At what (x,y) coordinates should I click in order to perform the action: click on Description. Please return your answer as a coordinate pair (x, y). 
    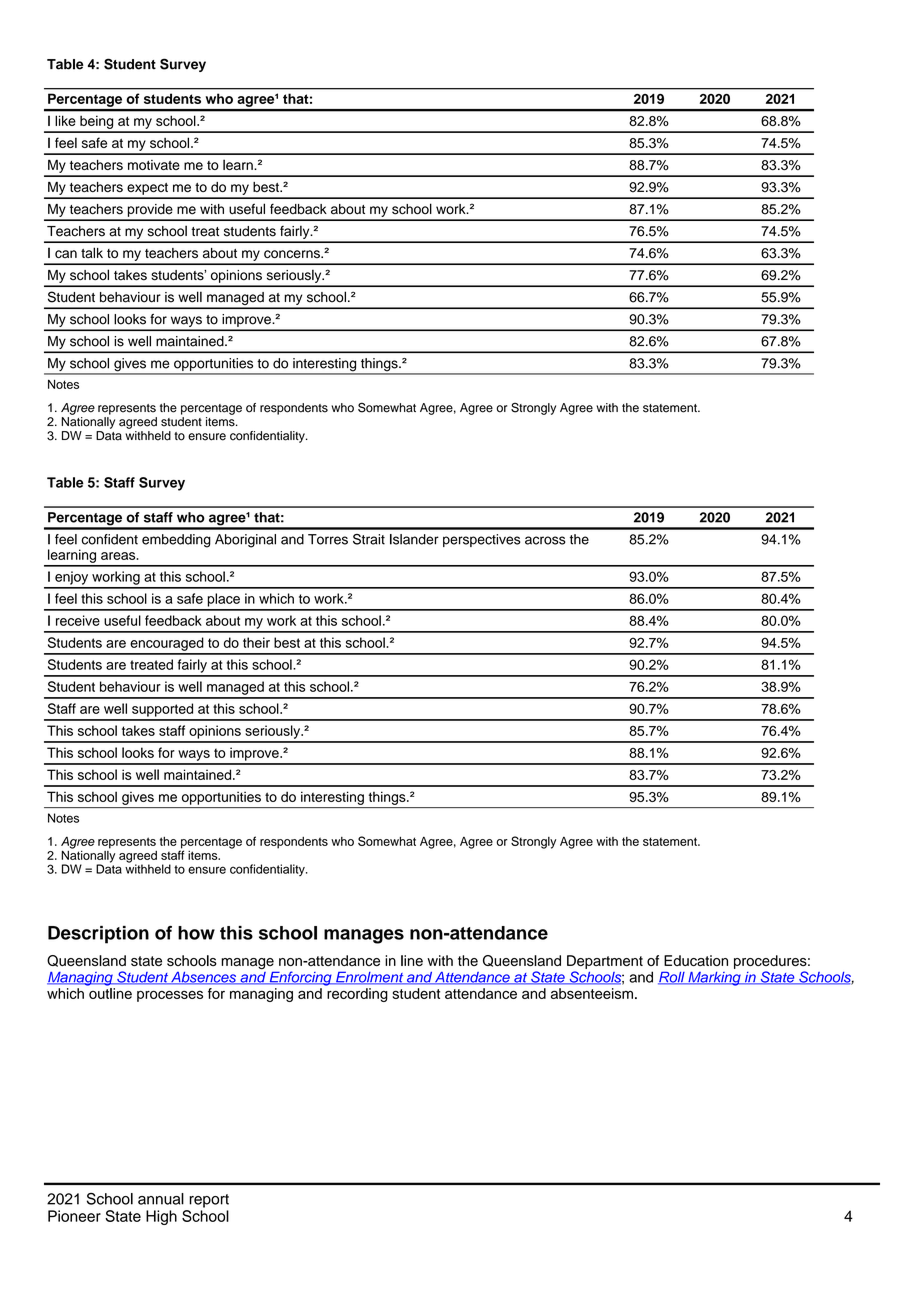
    Looking at the image, I should click on (98, 935).
